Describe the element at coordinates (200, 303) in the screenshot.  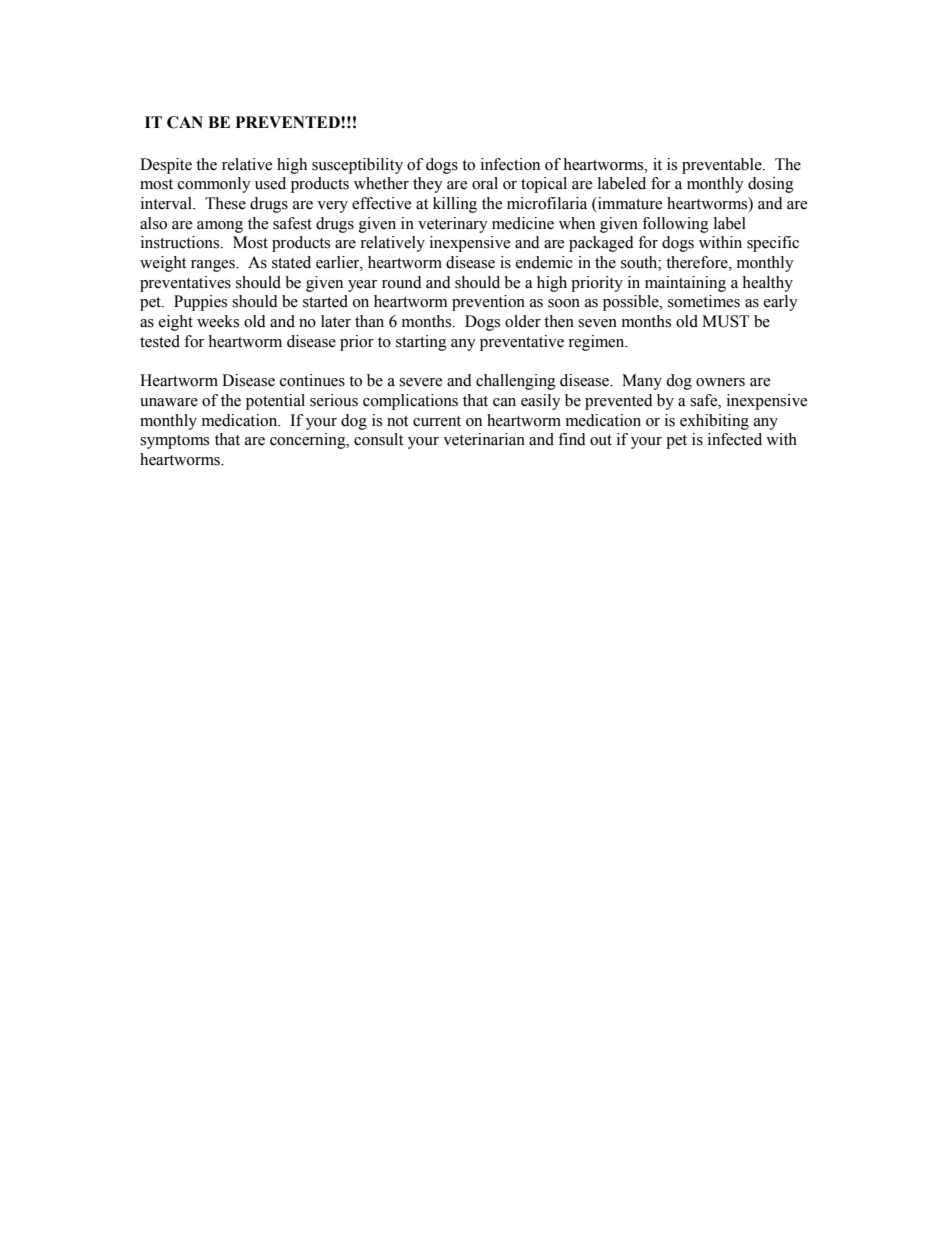
I see `Puppies` at that location.
